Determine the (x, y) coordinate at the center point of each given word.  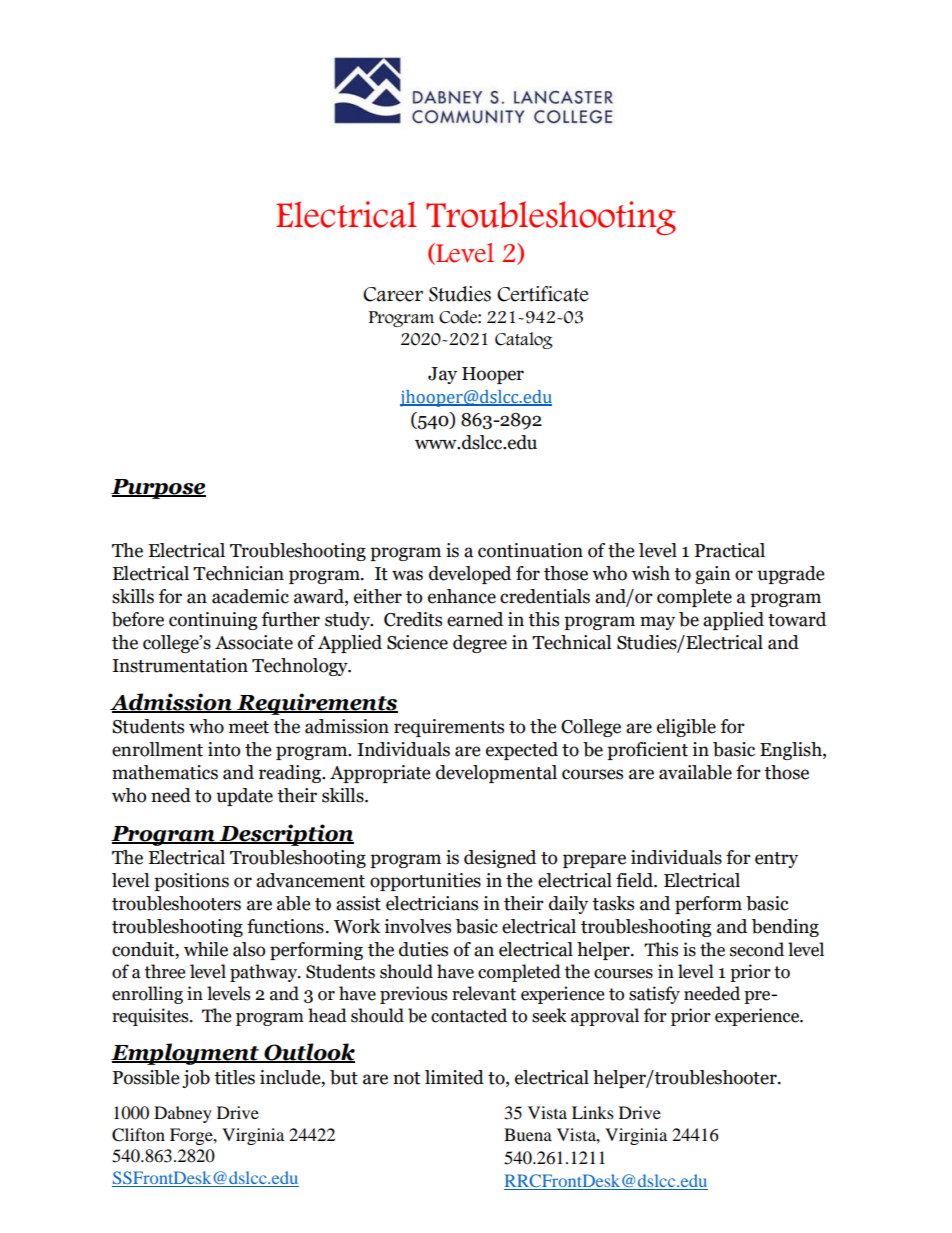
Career (393, 294)
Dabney (183, 1114)
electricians (432, 903)
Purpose (158, 489)
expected (522, 751)
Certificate (543, 294)
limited (454, 1077)
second (757, 949)
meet (249, 727)
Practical (730, 550)
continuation (530, 550)
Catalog (524, 340)
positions (191, 882)
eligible (686, 728)
